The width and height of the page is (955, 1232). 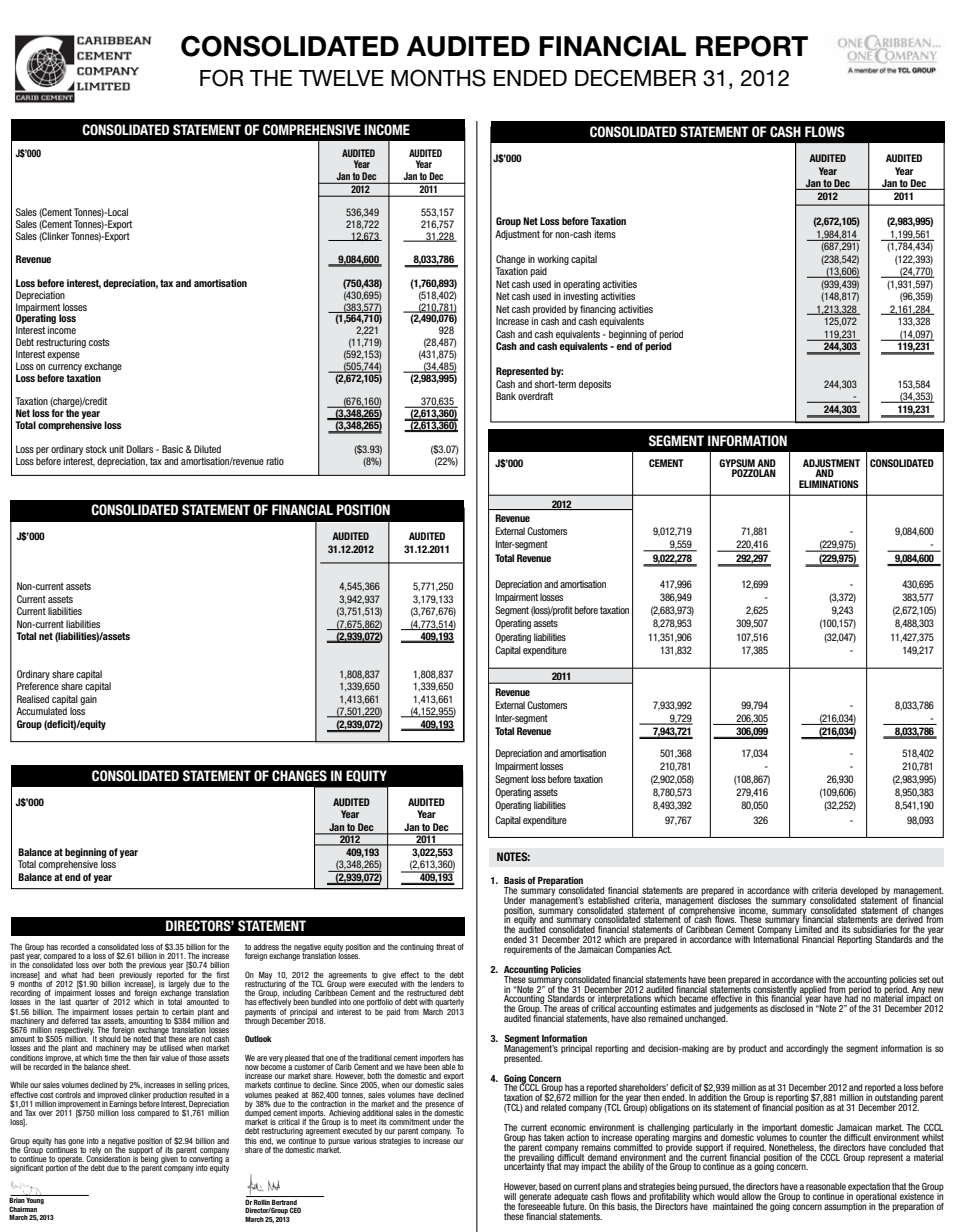 What do you see at coordinates (140, 449) in the page?
I see `Dollars` at bounding box center [140, 449].
